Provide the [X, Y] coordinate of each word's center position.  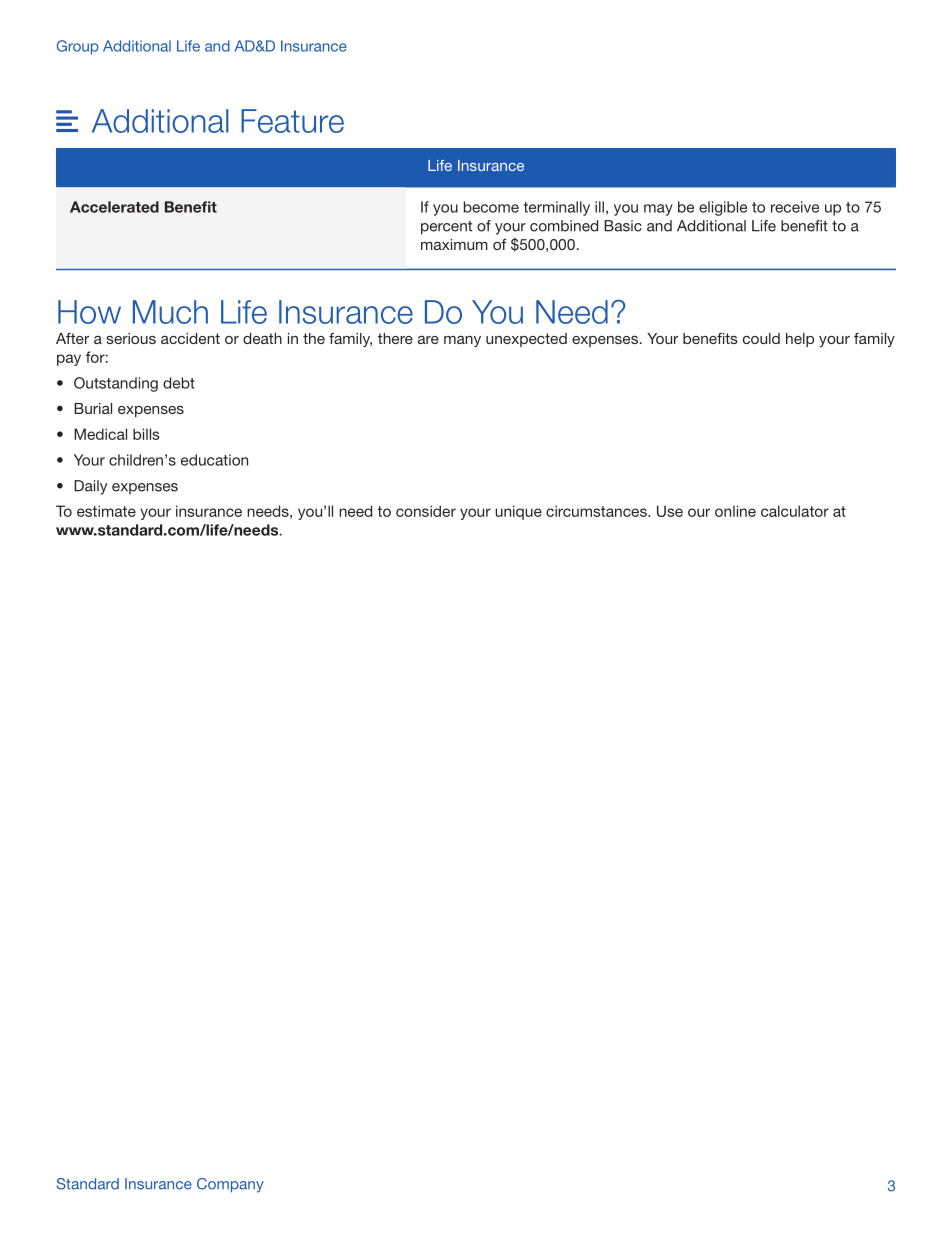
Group [78, 47]
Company [230, 1185]
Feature [292, 121]
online [735, 511]
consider [426, 511]
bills [146, 434]
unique [518, 512]
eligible [723, 208]
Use [670, 511]
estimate [106, 511]
